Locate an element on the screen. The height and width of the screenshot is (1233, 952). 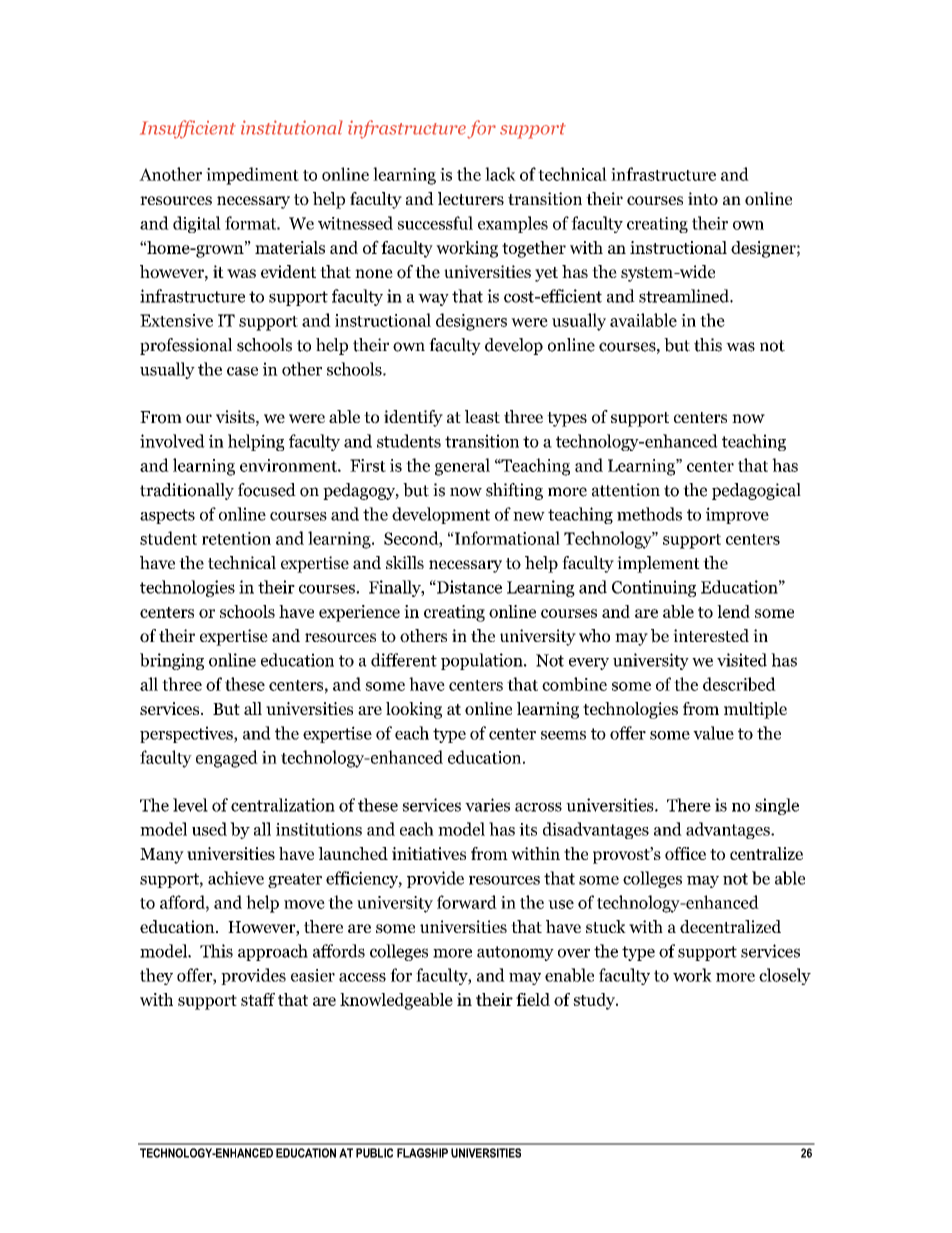
pedagogical is located at coordinates (756, 491).
